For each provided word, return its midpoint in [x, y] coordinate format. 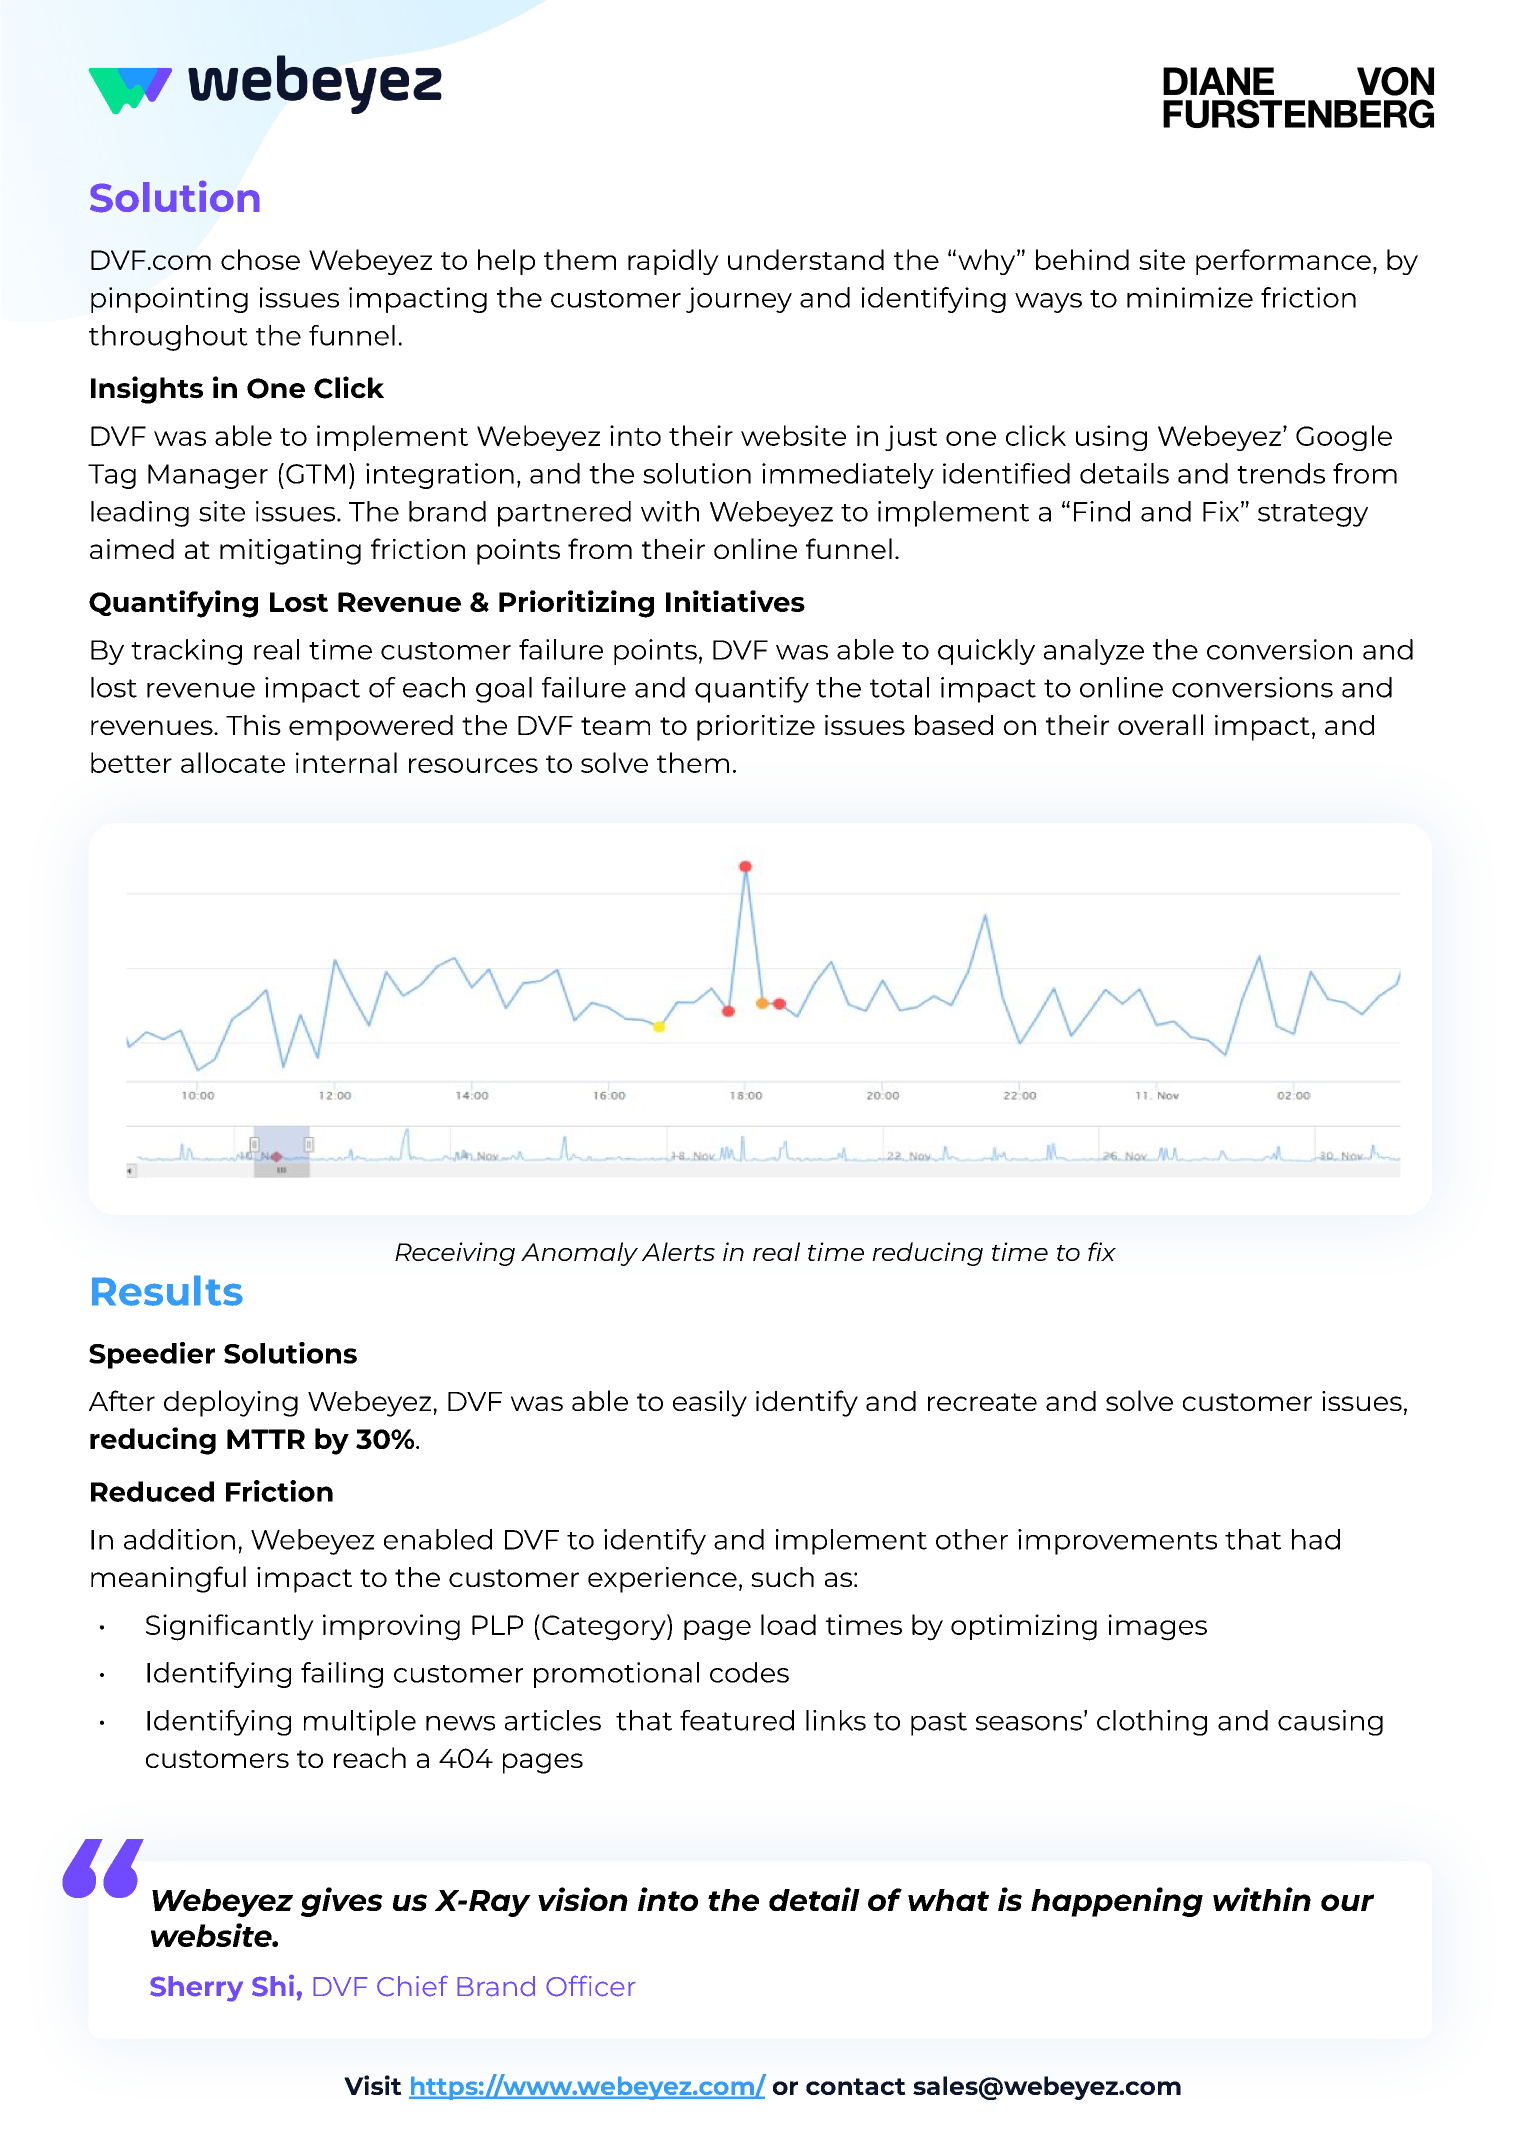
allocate [233, 762]
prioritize [756, 728]
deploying [231, 1403]
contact [856, 2086]
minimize [1190, 297]
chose [260, 259]
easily [710, 1403]
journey [739, 300]
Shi [274, 1985]
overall [1160, 724]
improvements [1117, 1542]
